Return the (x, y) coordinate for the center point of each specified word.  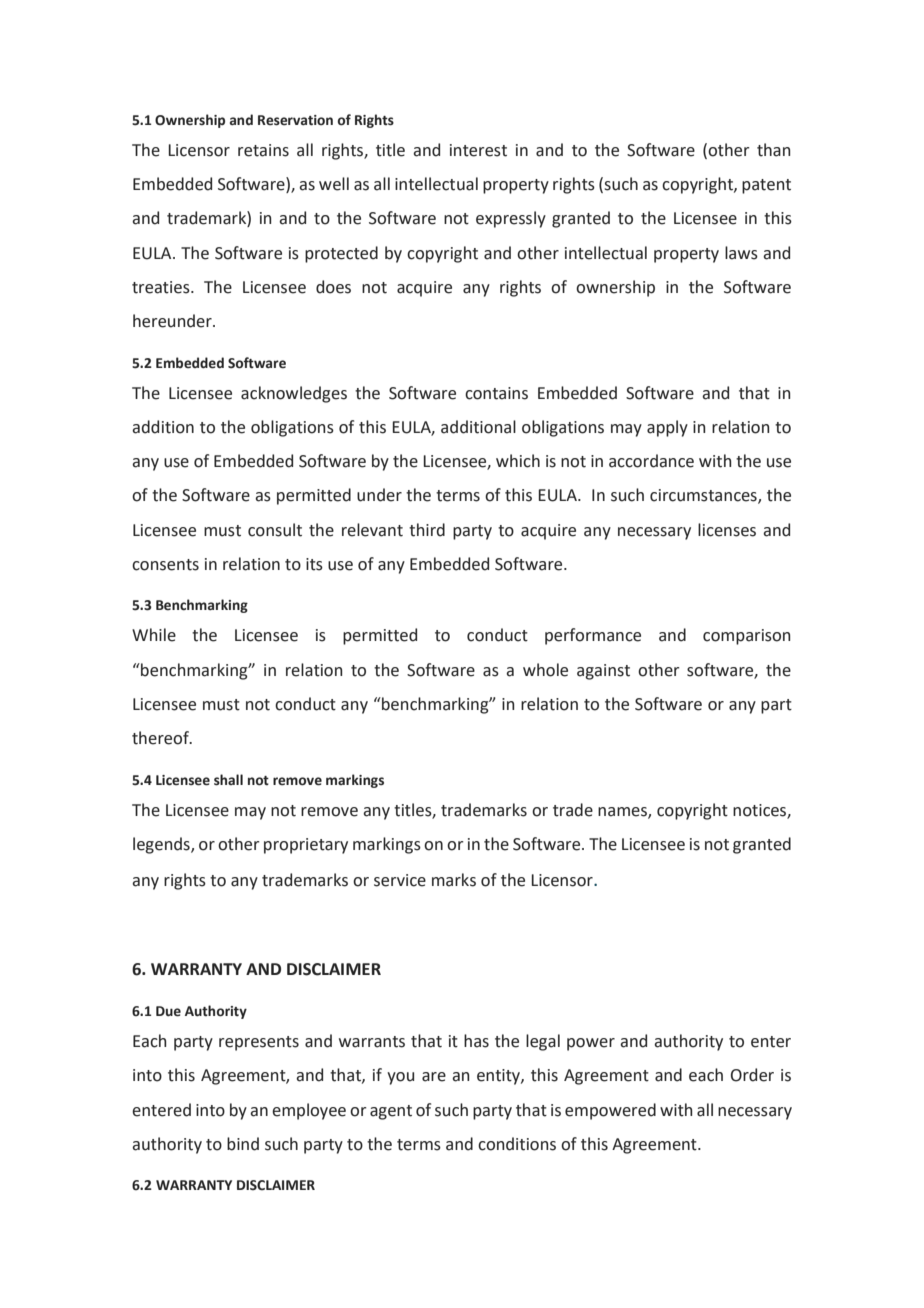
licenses (727, 530)
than (774, 150)
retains (263, 150)
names (623, 812)
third (427, 530)
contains (496, 393)
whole (545, 670)
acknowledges (294, 394)
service (400, 880)
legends (162, 845)
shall (228, 780)
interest (478, 150)
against (603, 672)
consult (275, 530)
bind (243, 1144)
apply (667, 428)
